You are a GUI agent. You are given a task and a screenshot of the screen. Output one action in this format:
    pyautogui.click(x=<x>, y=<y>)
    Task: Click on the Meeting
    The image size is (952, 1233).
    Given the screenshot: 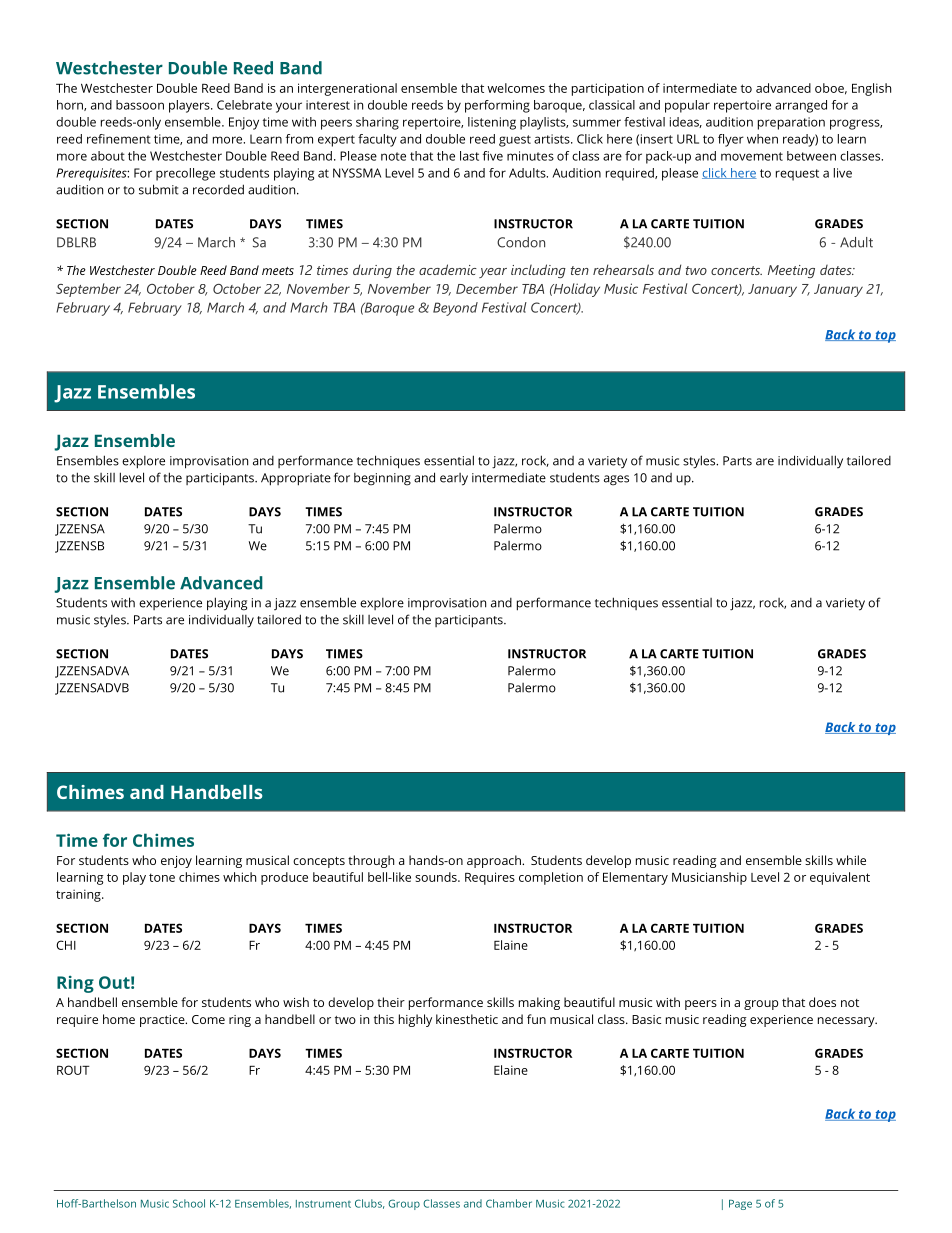 What is the action you would take?
    pyautogui.click(x=791, y=271)
